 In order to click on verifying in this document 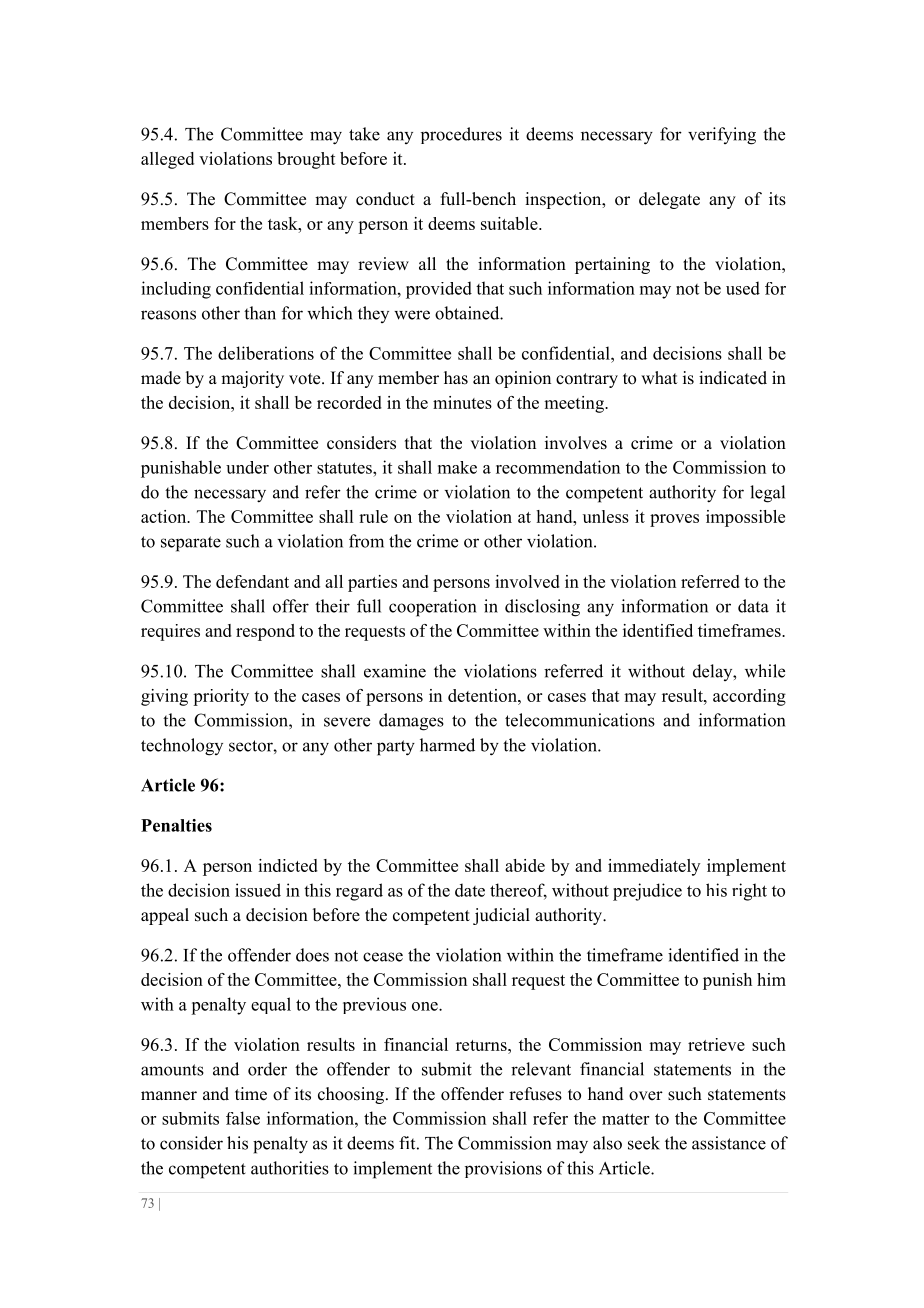, I will do `click(722, 136)`.
